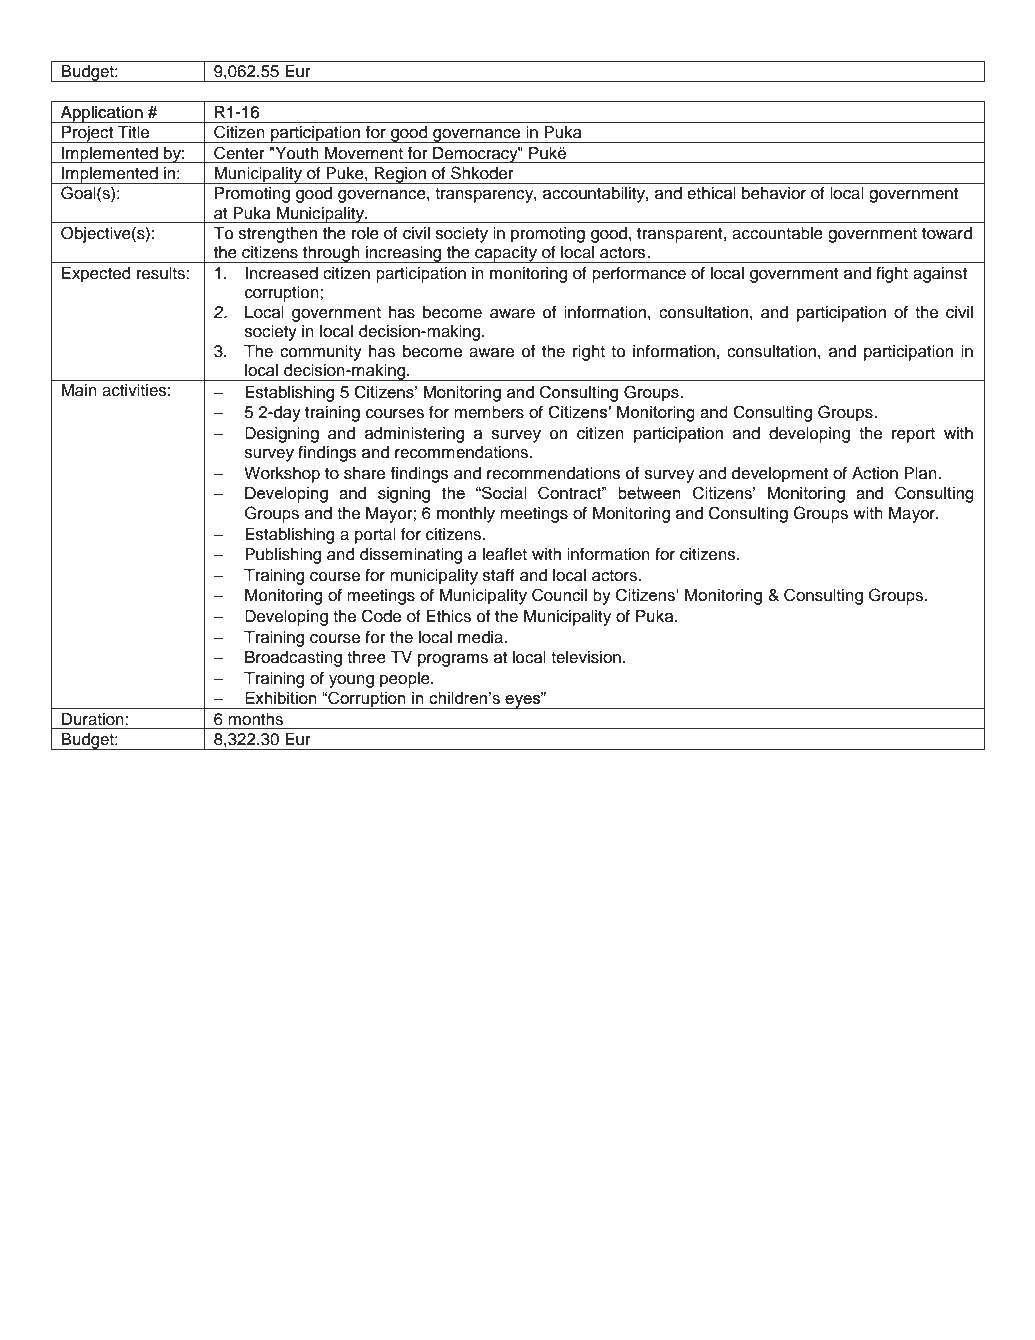 The width and height of the page is (1035, 1340). Describe the element at coordinates (913, 435) in the page. I see `report` at that location.
